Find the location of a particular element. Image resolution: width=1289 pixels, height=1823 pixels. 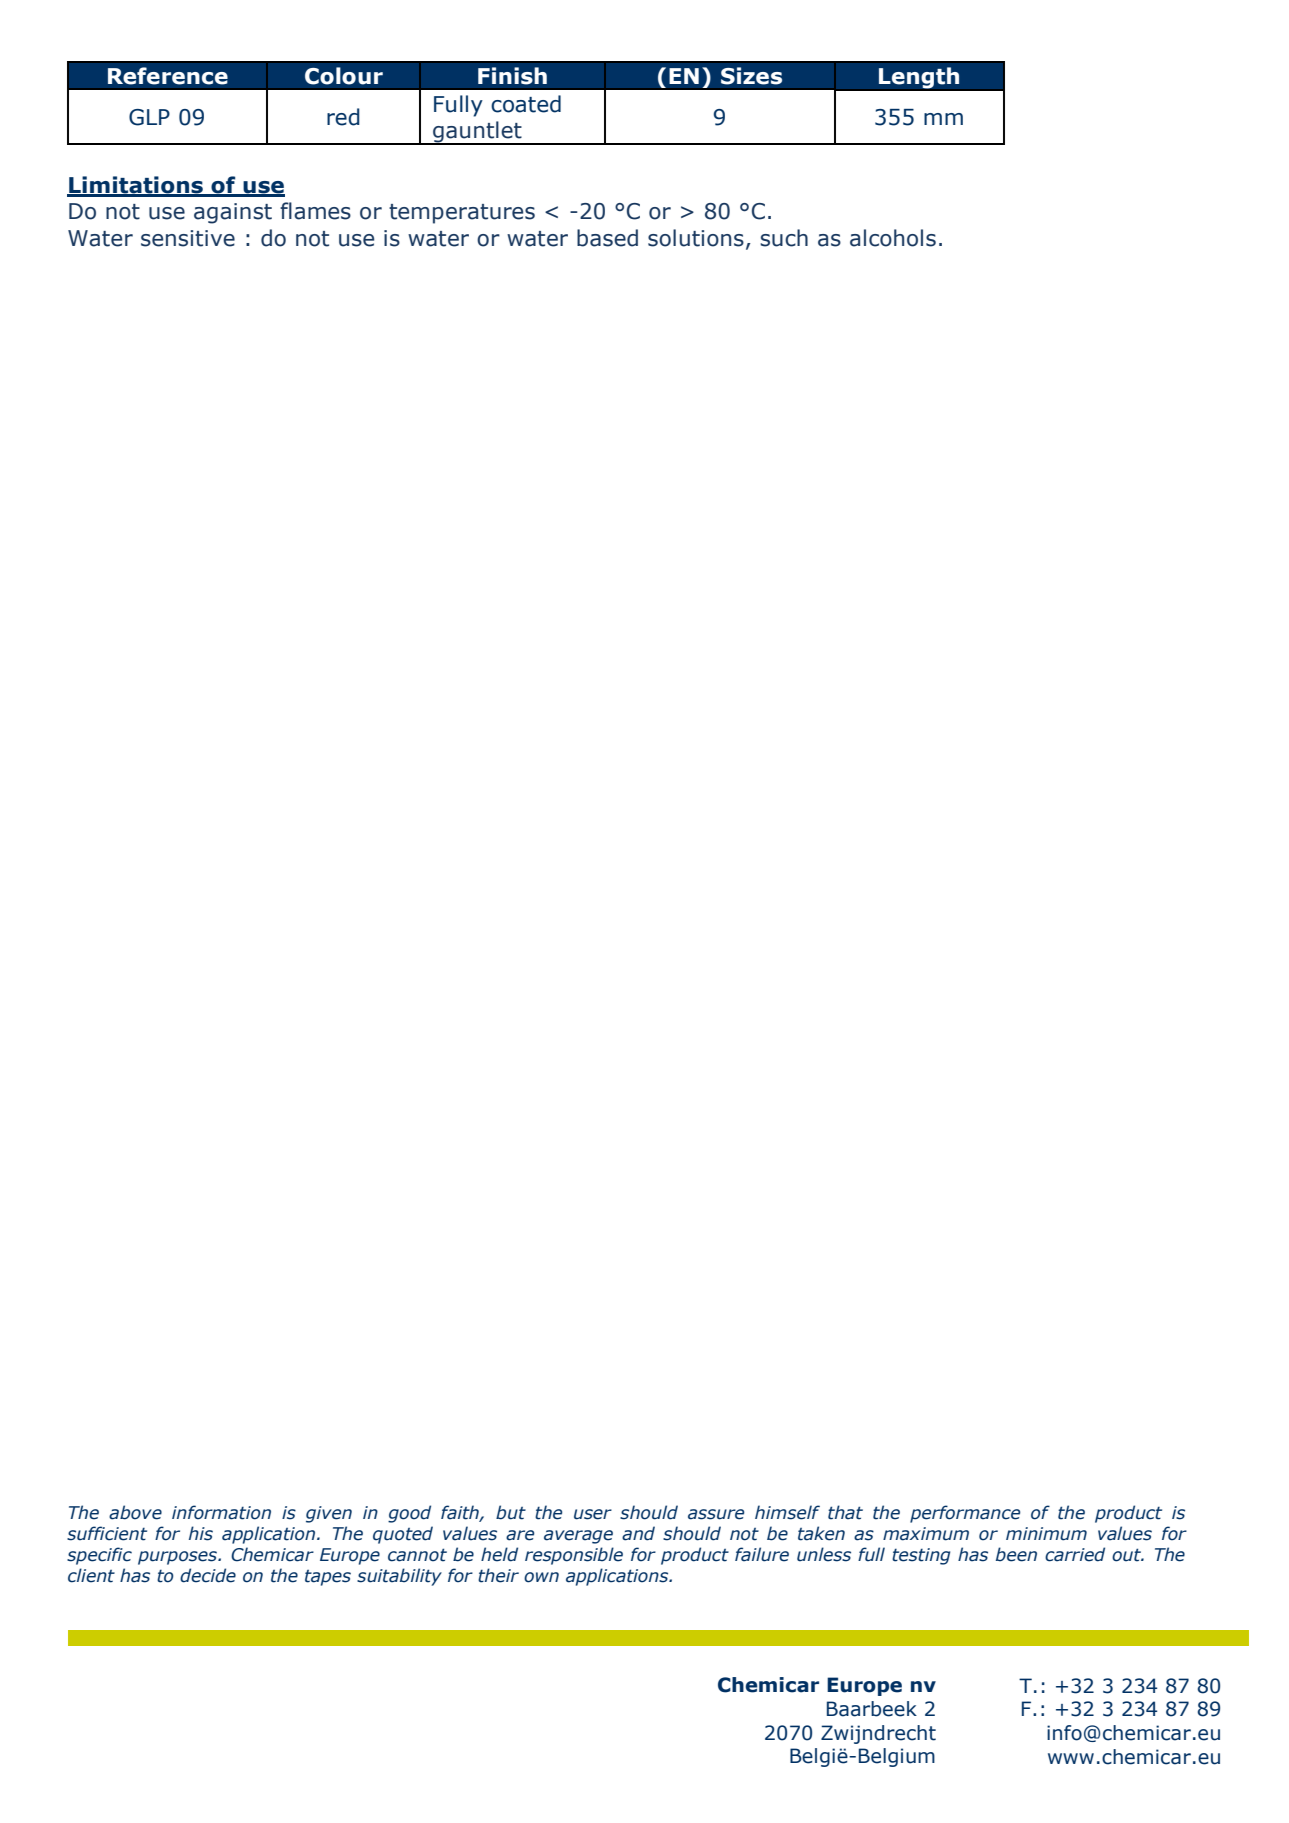

that is located at coordinates (845, 1512).
